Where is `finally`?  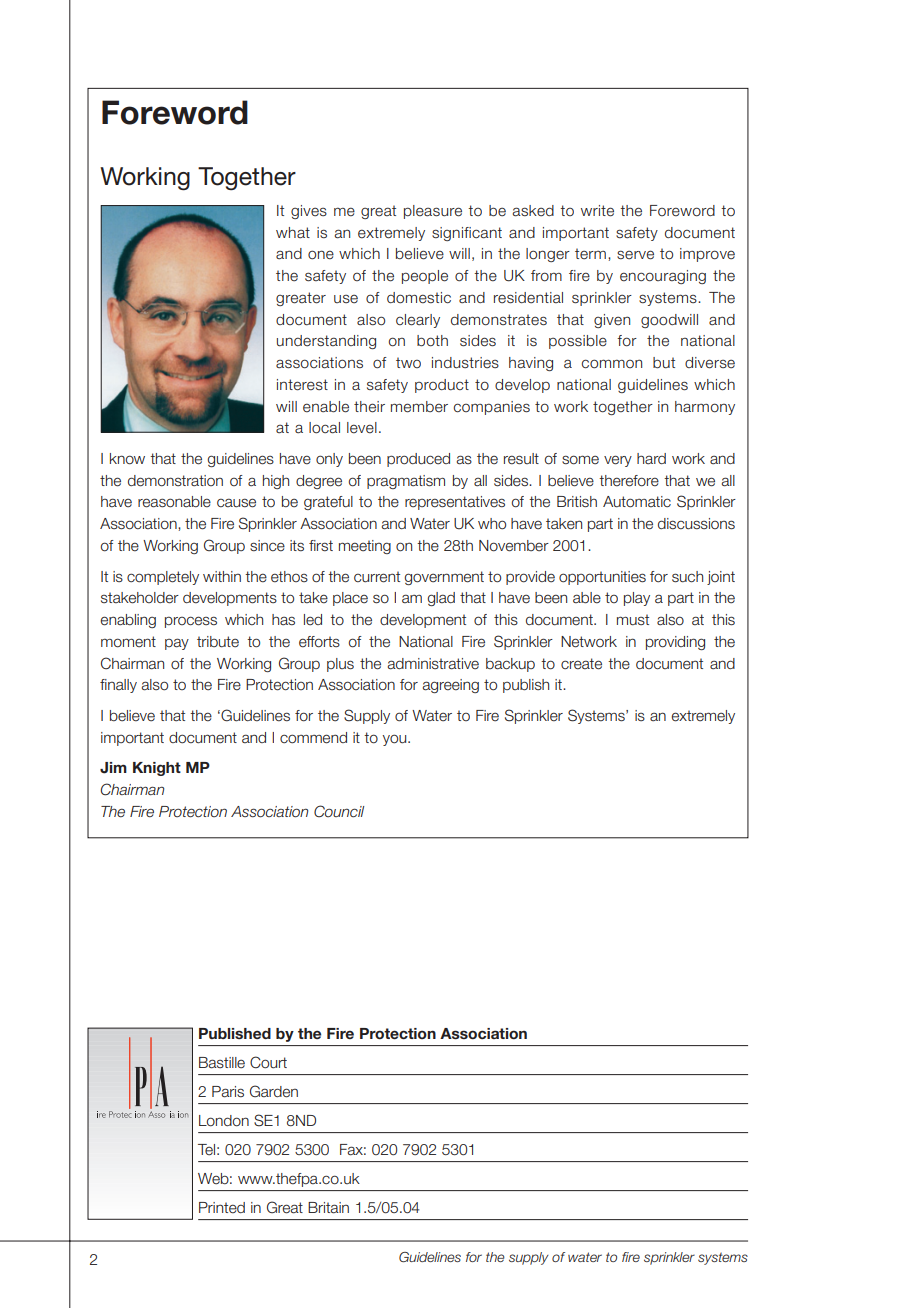 finally is located at coordinates (118, 686).
